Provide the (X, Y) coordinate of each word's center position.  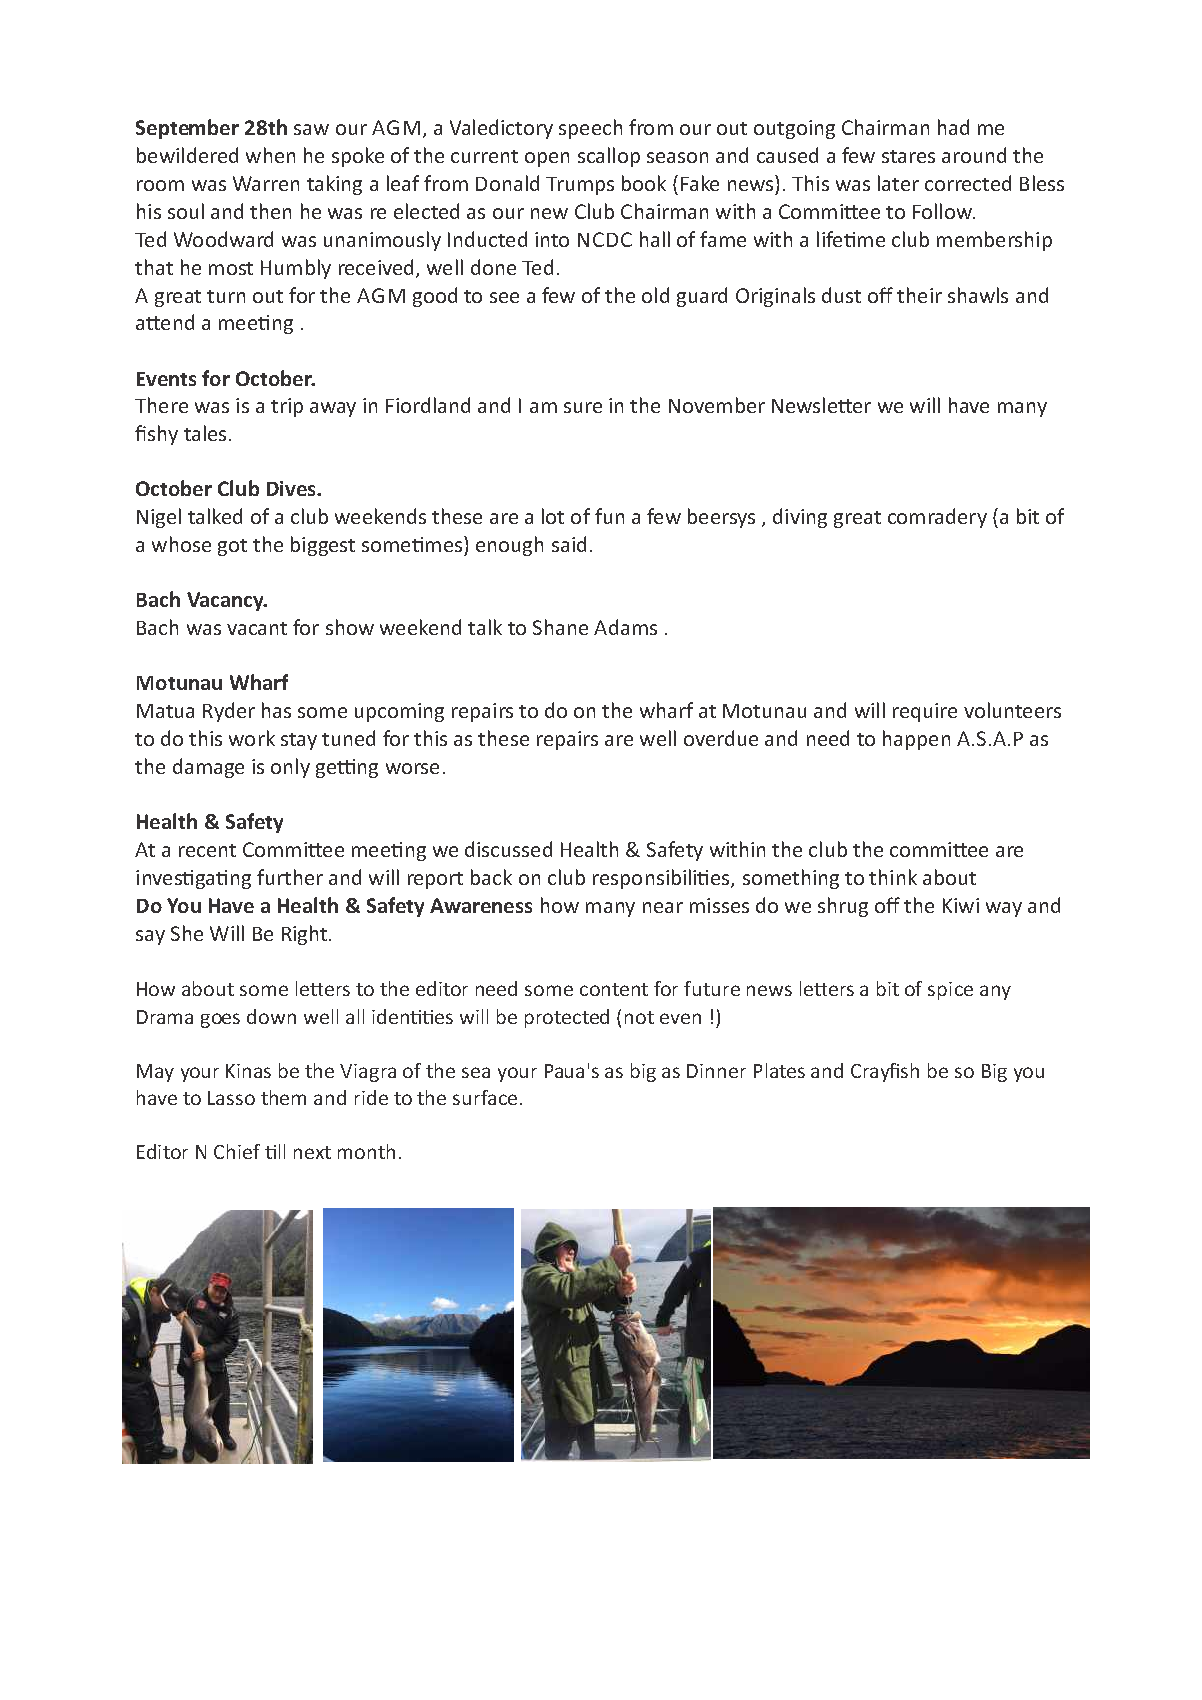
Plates (779, 1070)
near (663, 907)
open (547, 159)
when (270, 155)
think (893, 877)
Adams (625, 627)
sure (583, 407)
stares (908, 156)
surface (485, 1097)
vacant (257, 628)
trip (287, 407)
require (925, 712)
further (290, 877)
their (919, 295)
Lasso (231, 1098)
